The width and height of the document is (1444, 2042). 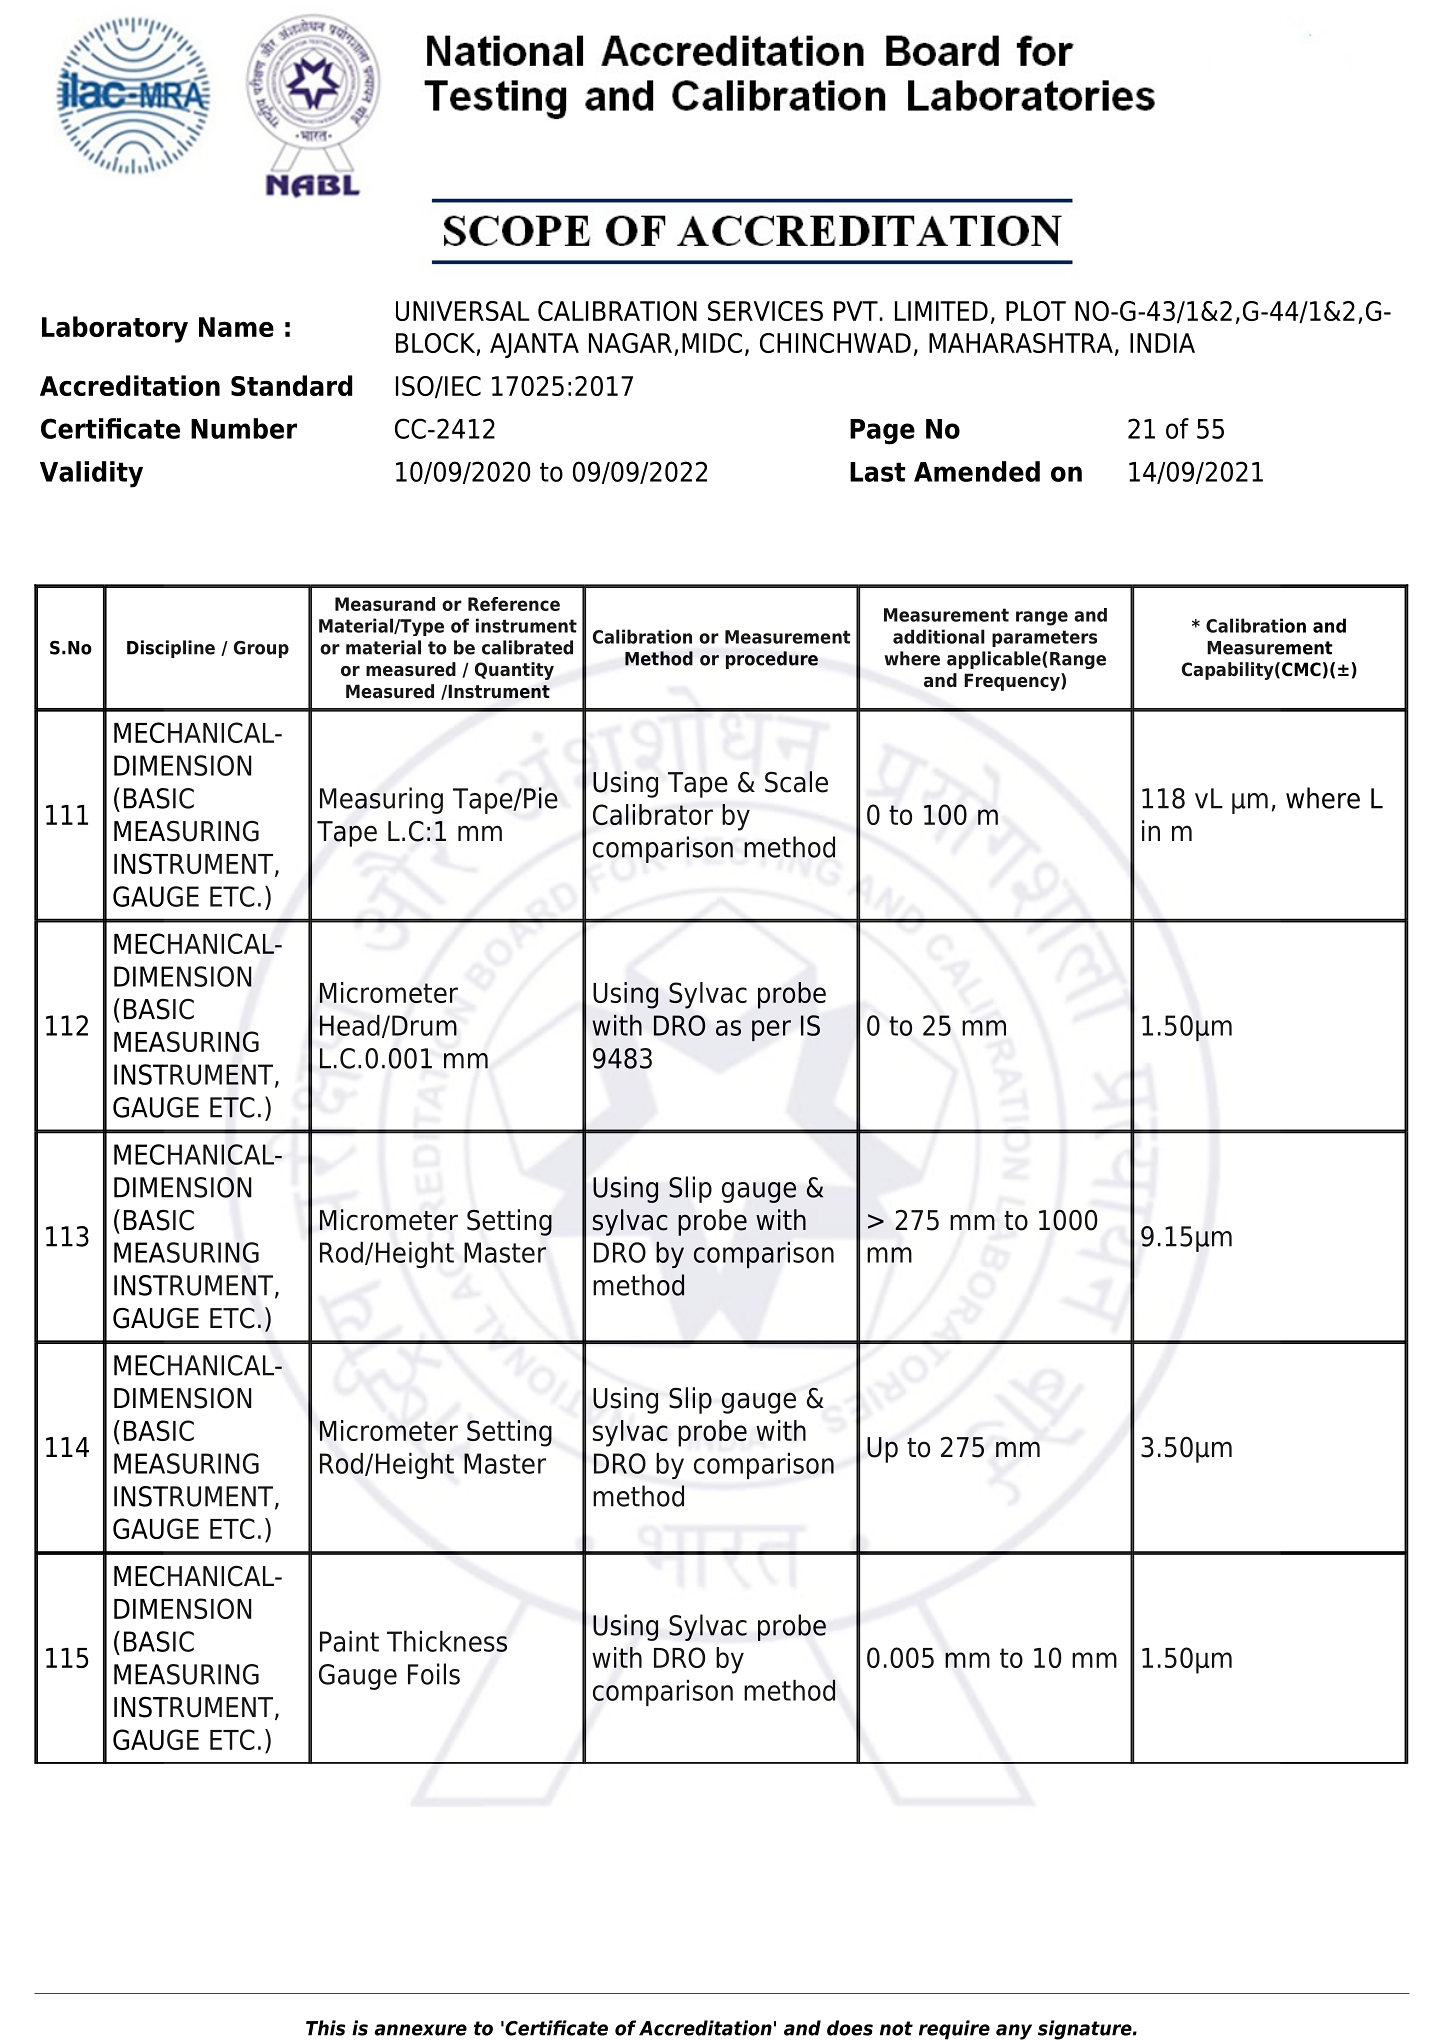 I want to click on SERVICES, so click(x=765, y=311).
